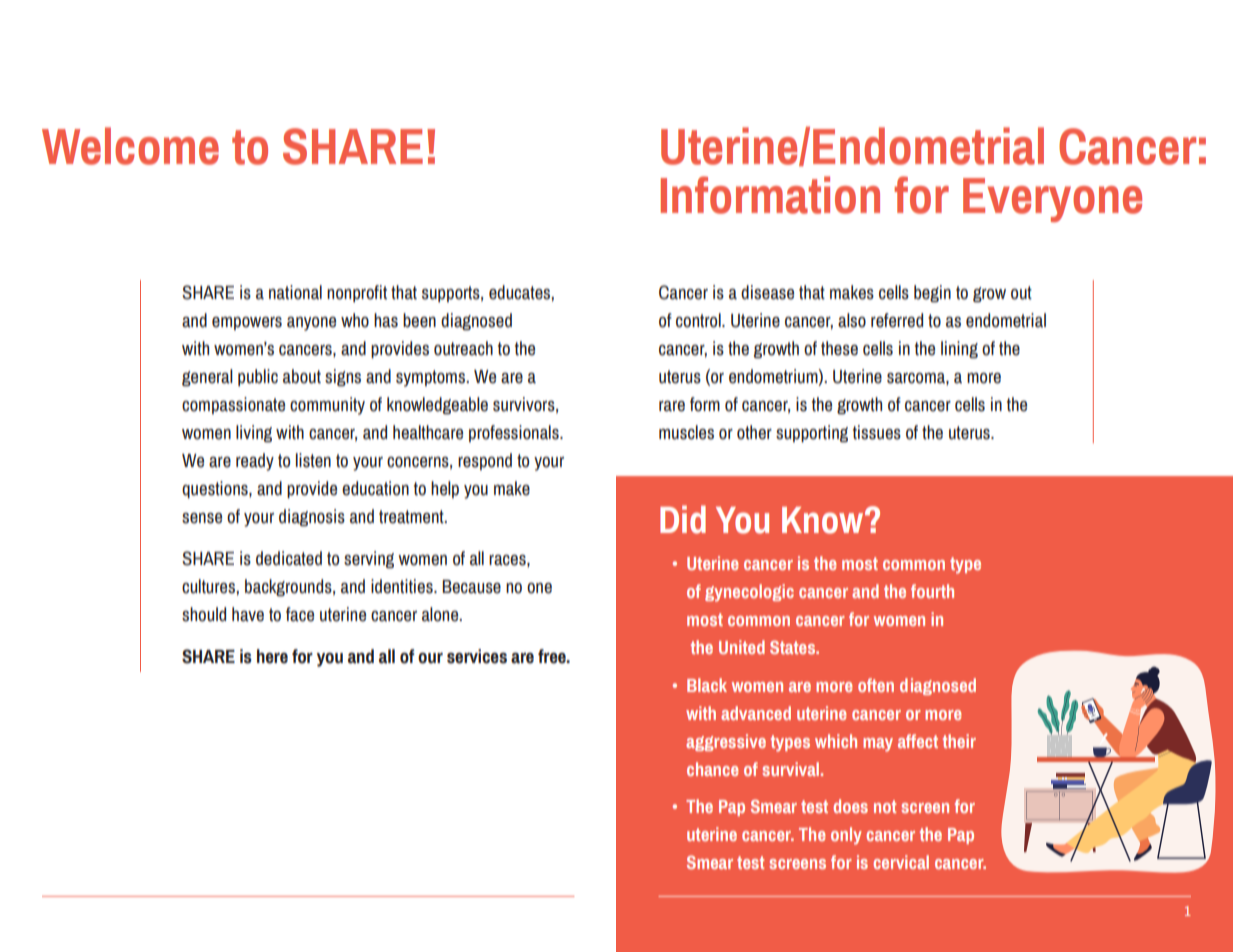 The width and height of the document is (1233, 952). I want to click on empowers, so click(247, 323).
